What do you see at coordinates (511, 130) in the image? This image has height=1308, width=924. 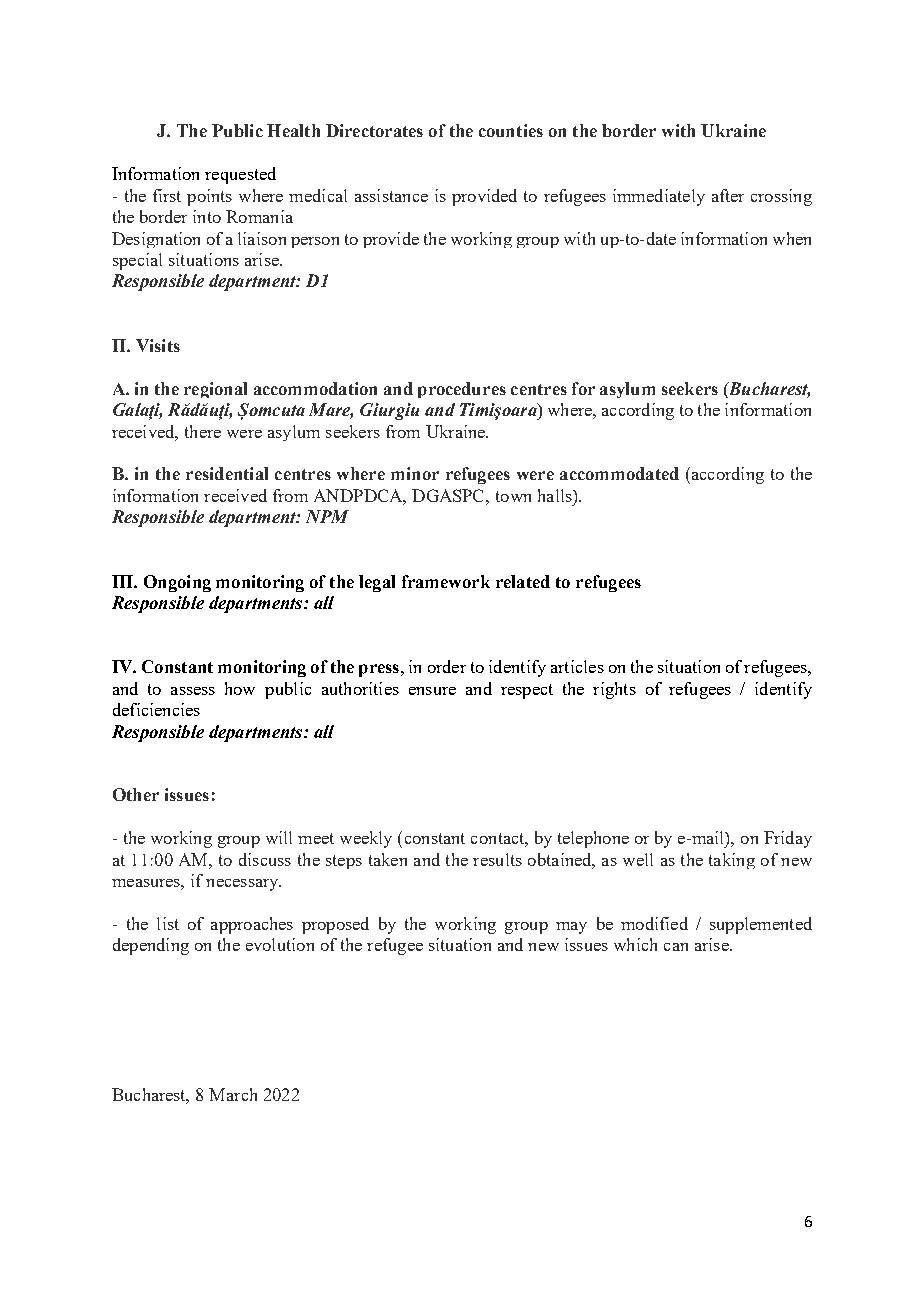 I see `counties` at bounding box center [511, 130].
